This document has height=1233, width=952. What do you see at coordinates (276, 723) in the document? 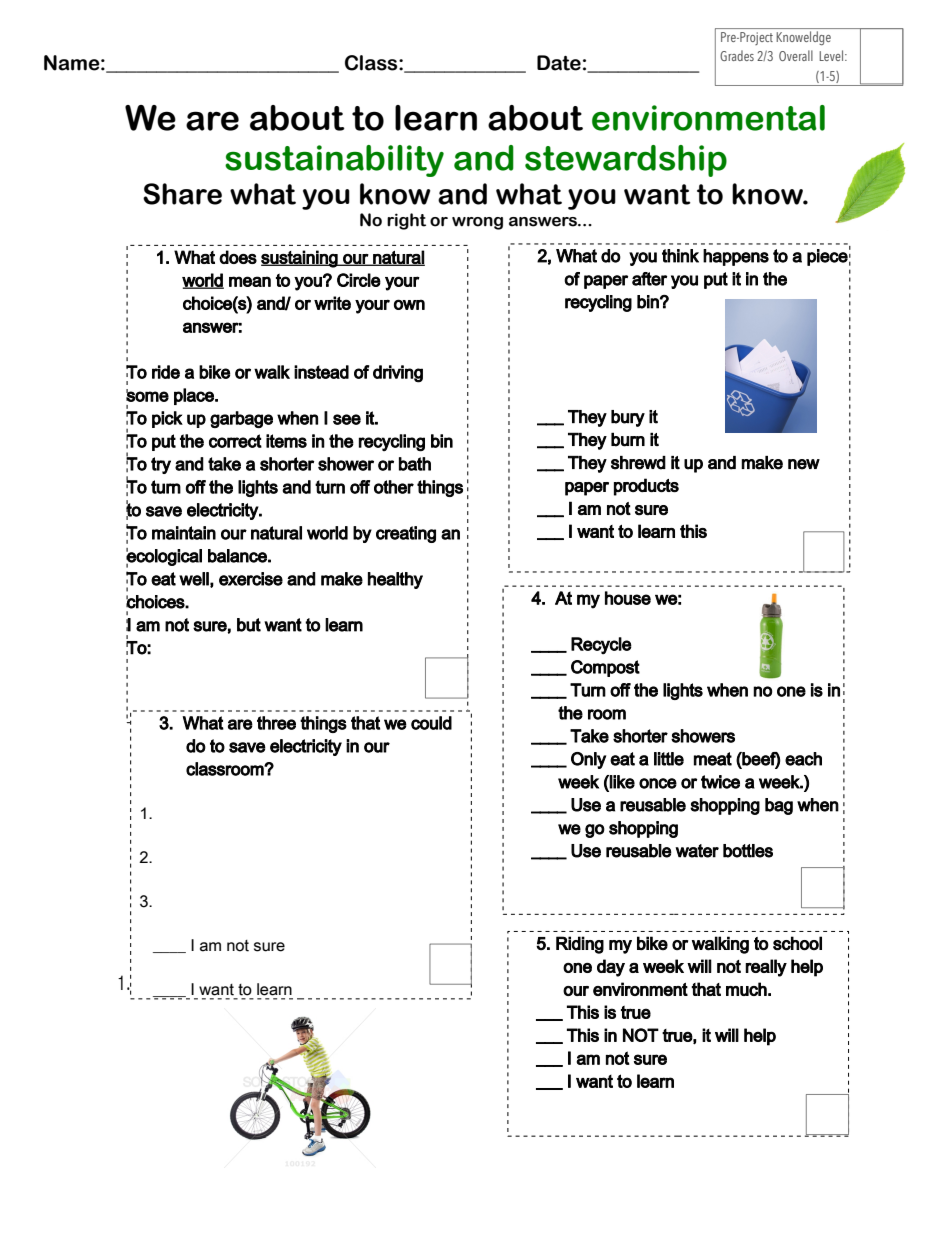
I see `three` at bounding box center [276, 723].
